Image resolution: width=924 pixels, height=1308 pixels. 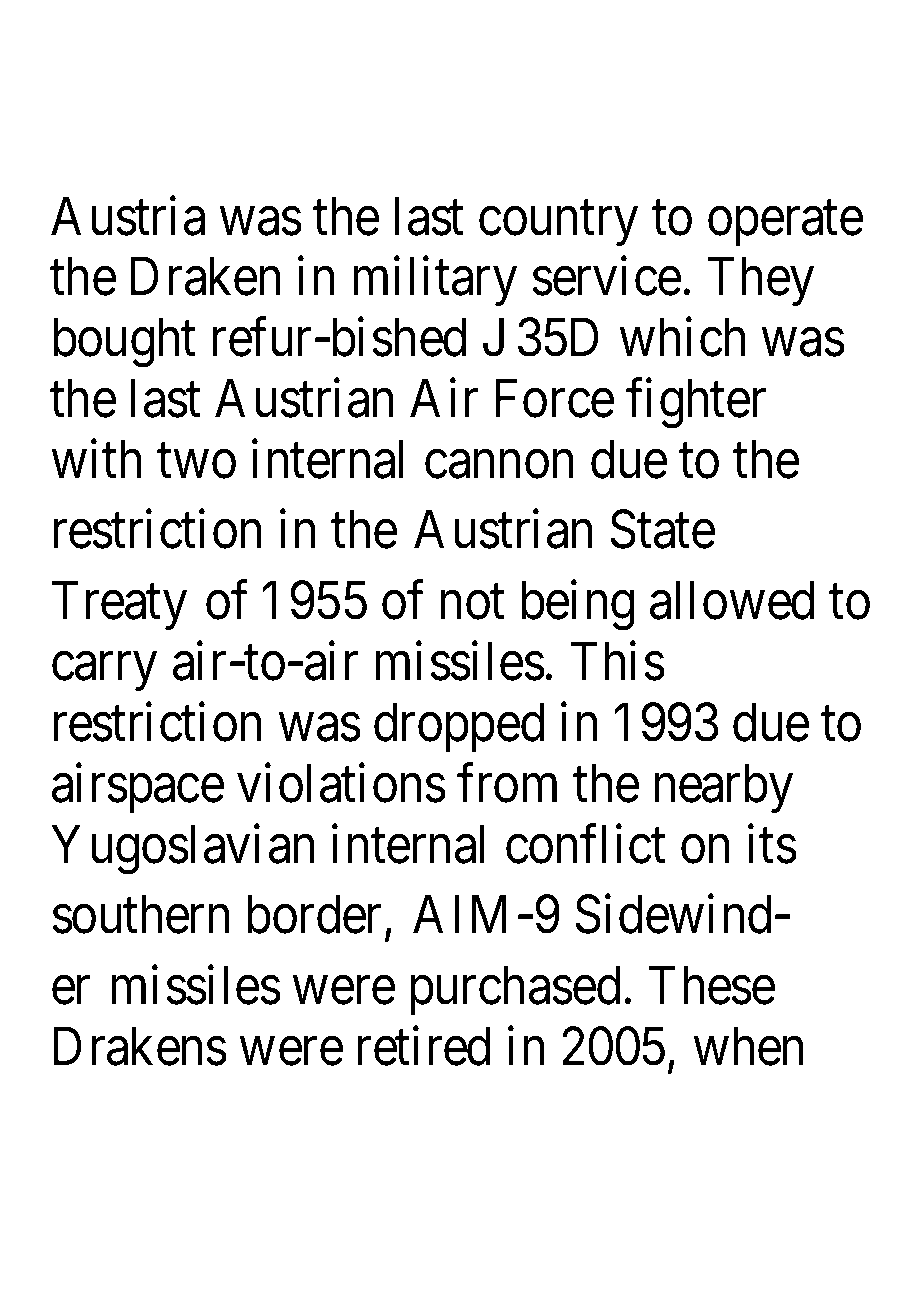 What do you see at coordinates (140, 914) in the image?
I see `southern` at bounding box center [140, 914].
